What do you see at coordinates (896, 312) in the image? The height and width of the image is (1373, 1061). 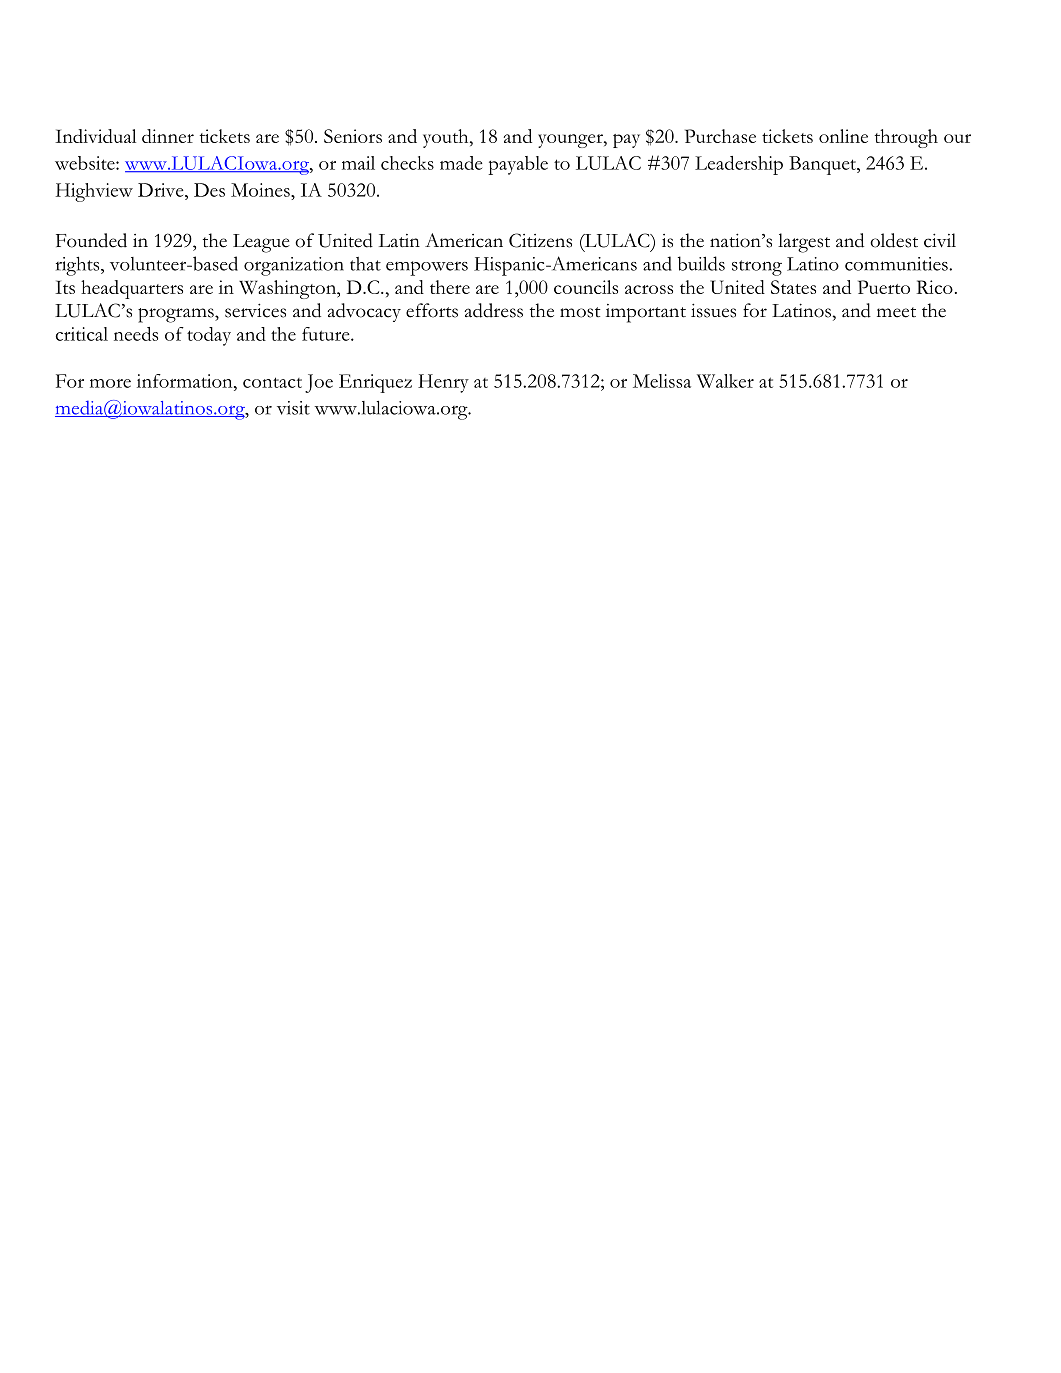 I see `meet` at bounding box center [896, 312].
